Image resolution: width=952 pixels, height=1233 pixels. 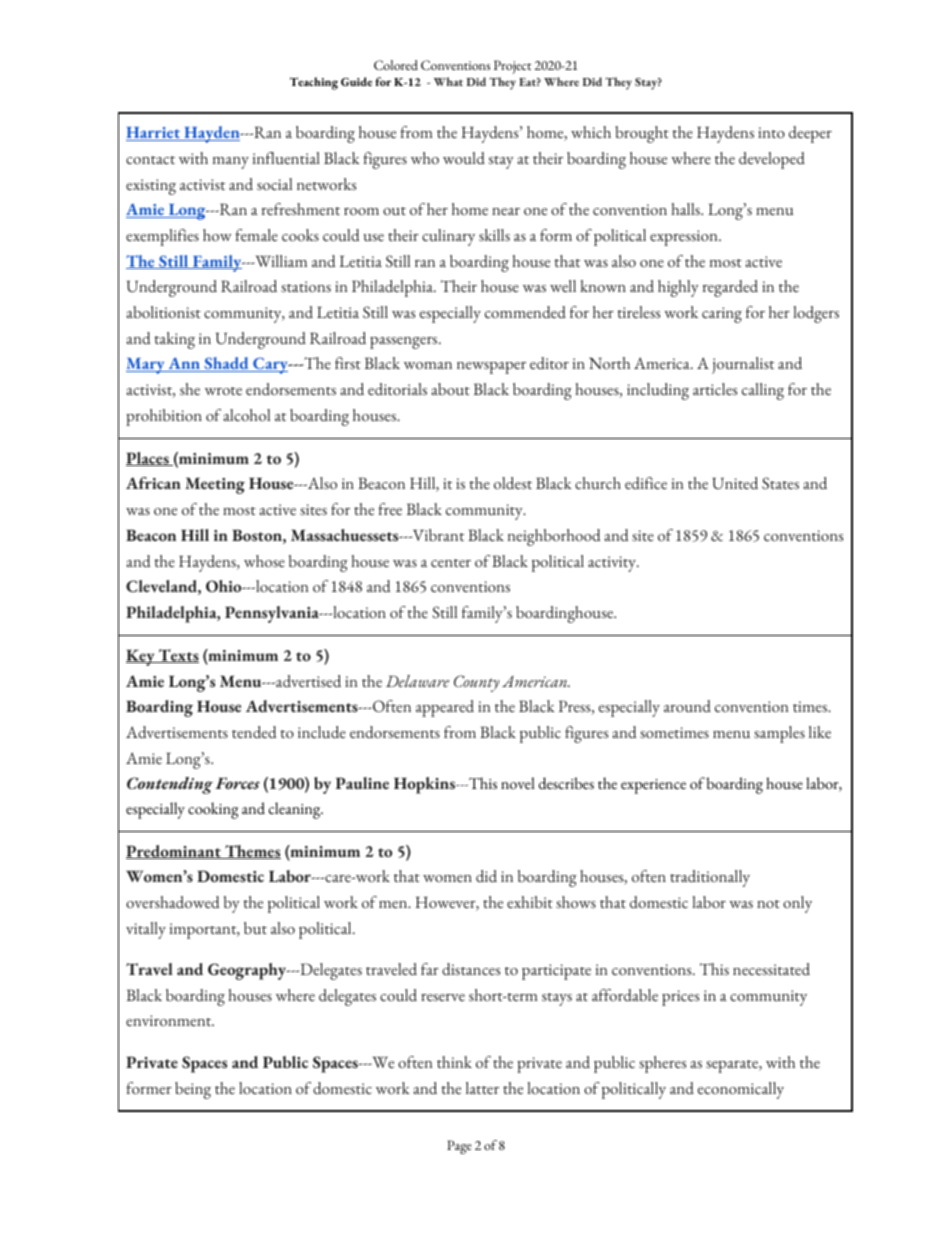 I want to click on being, so click(x=193, y=1090).
